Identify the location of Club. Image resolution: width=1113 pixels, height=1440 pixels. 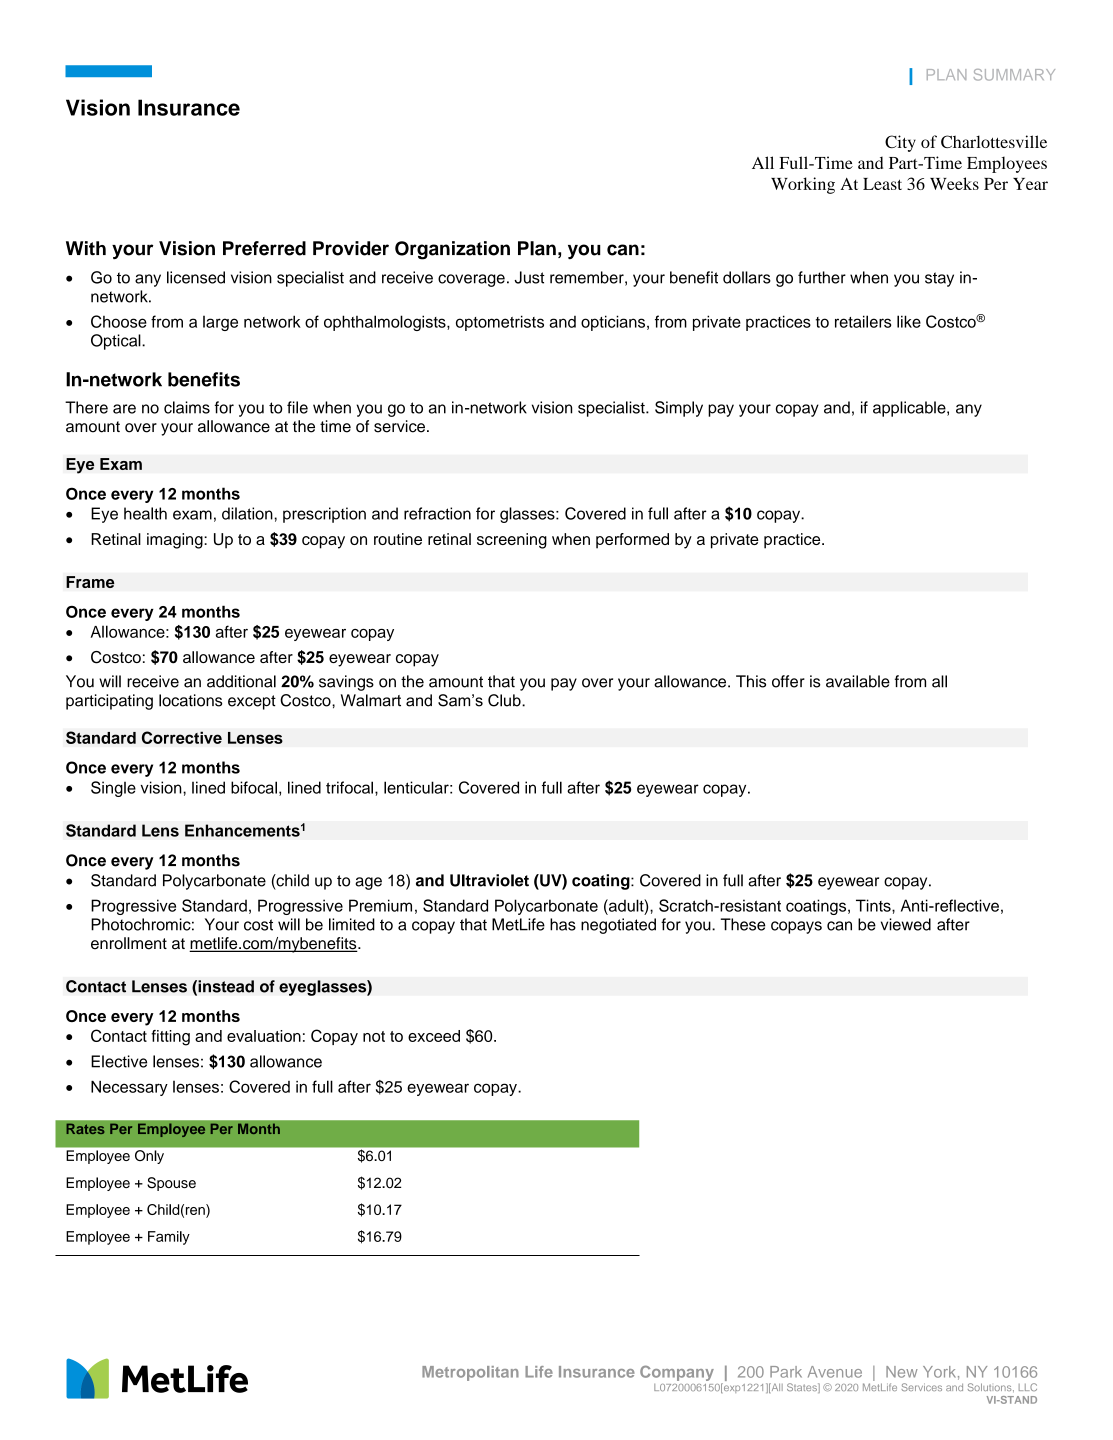
(505, 700).
